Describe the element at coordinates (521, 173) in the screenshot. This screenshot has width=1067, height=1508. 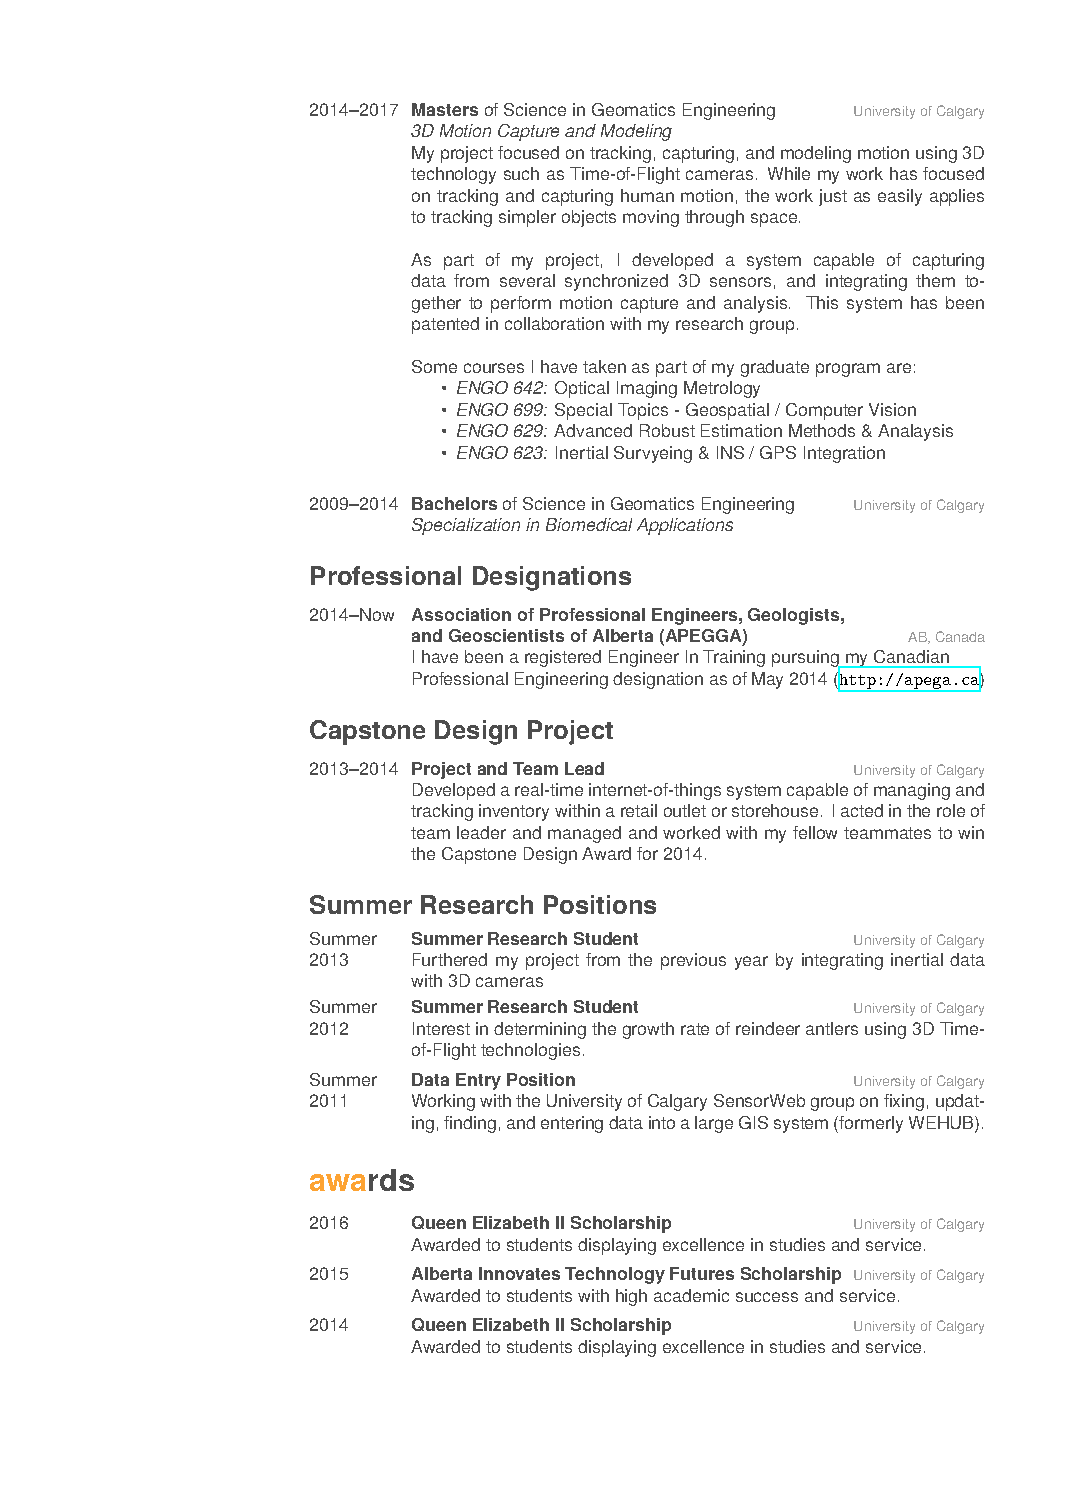
I see `such` at that location.
